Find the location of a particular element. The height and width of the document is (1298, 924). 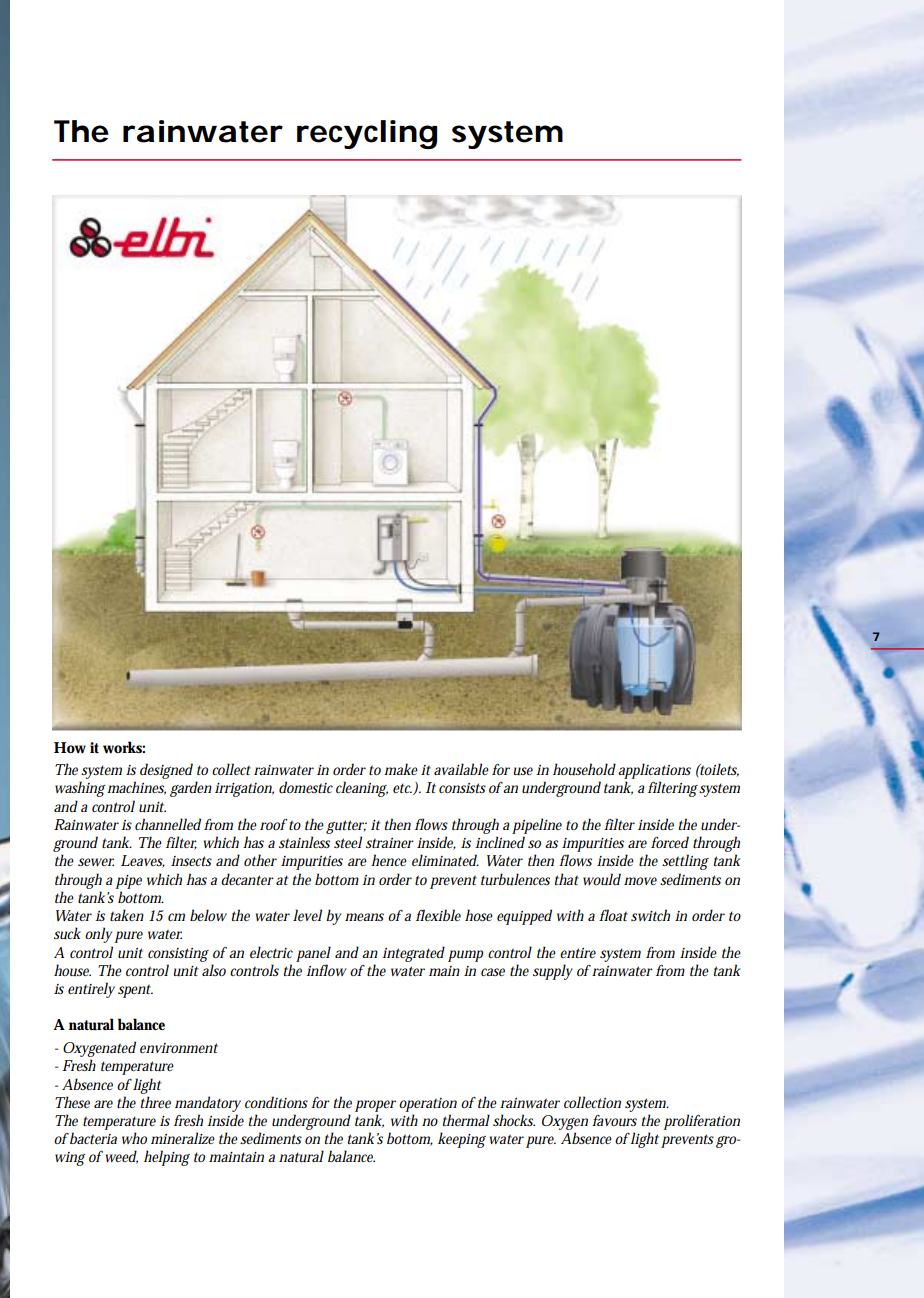

hence is located at coordinates (389, 860).
